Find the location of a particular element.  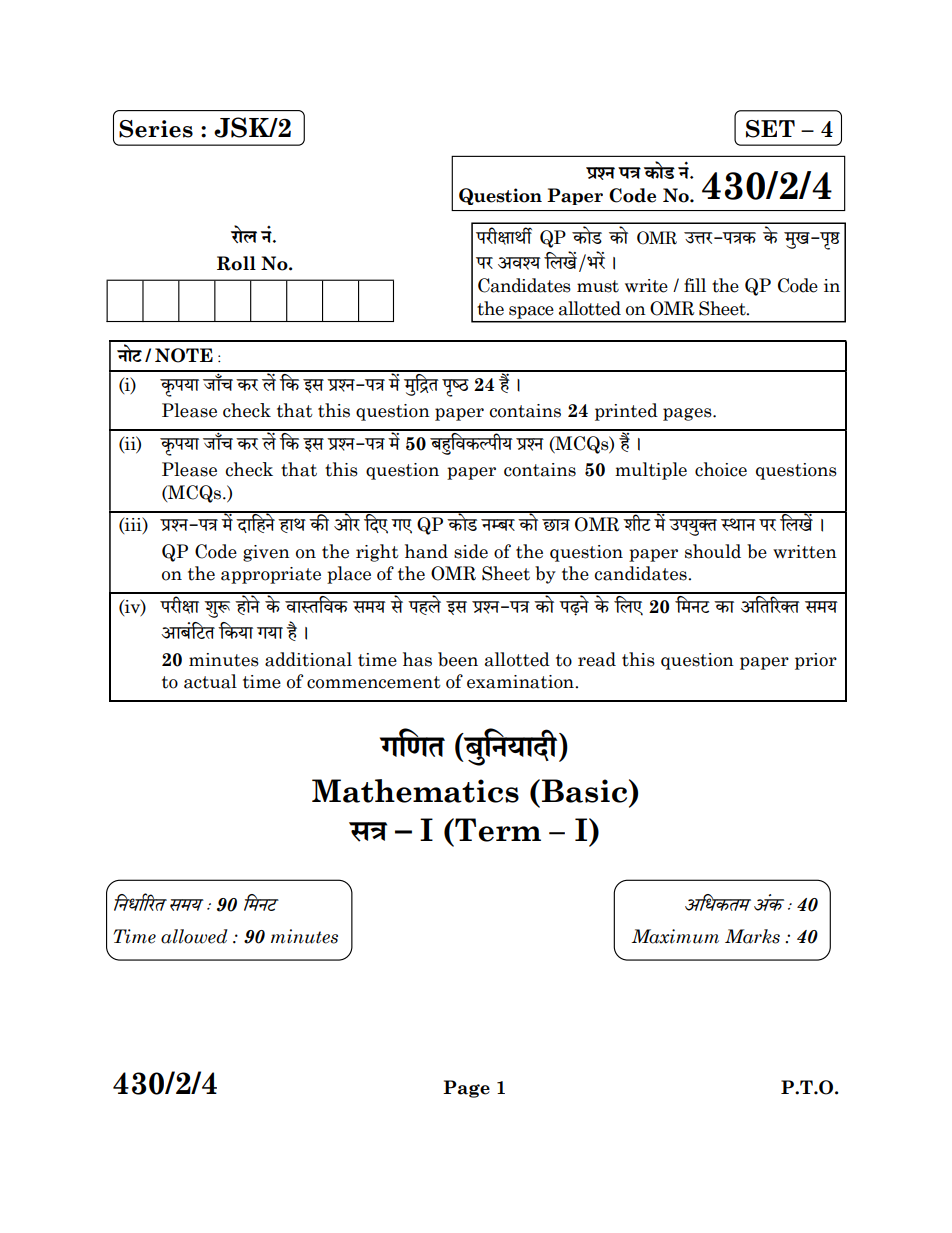

must is located at coordinates (598, 286).
